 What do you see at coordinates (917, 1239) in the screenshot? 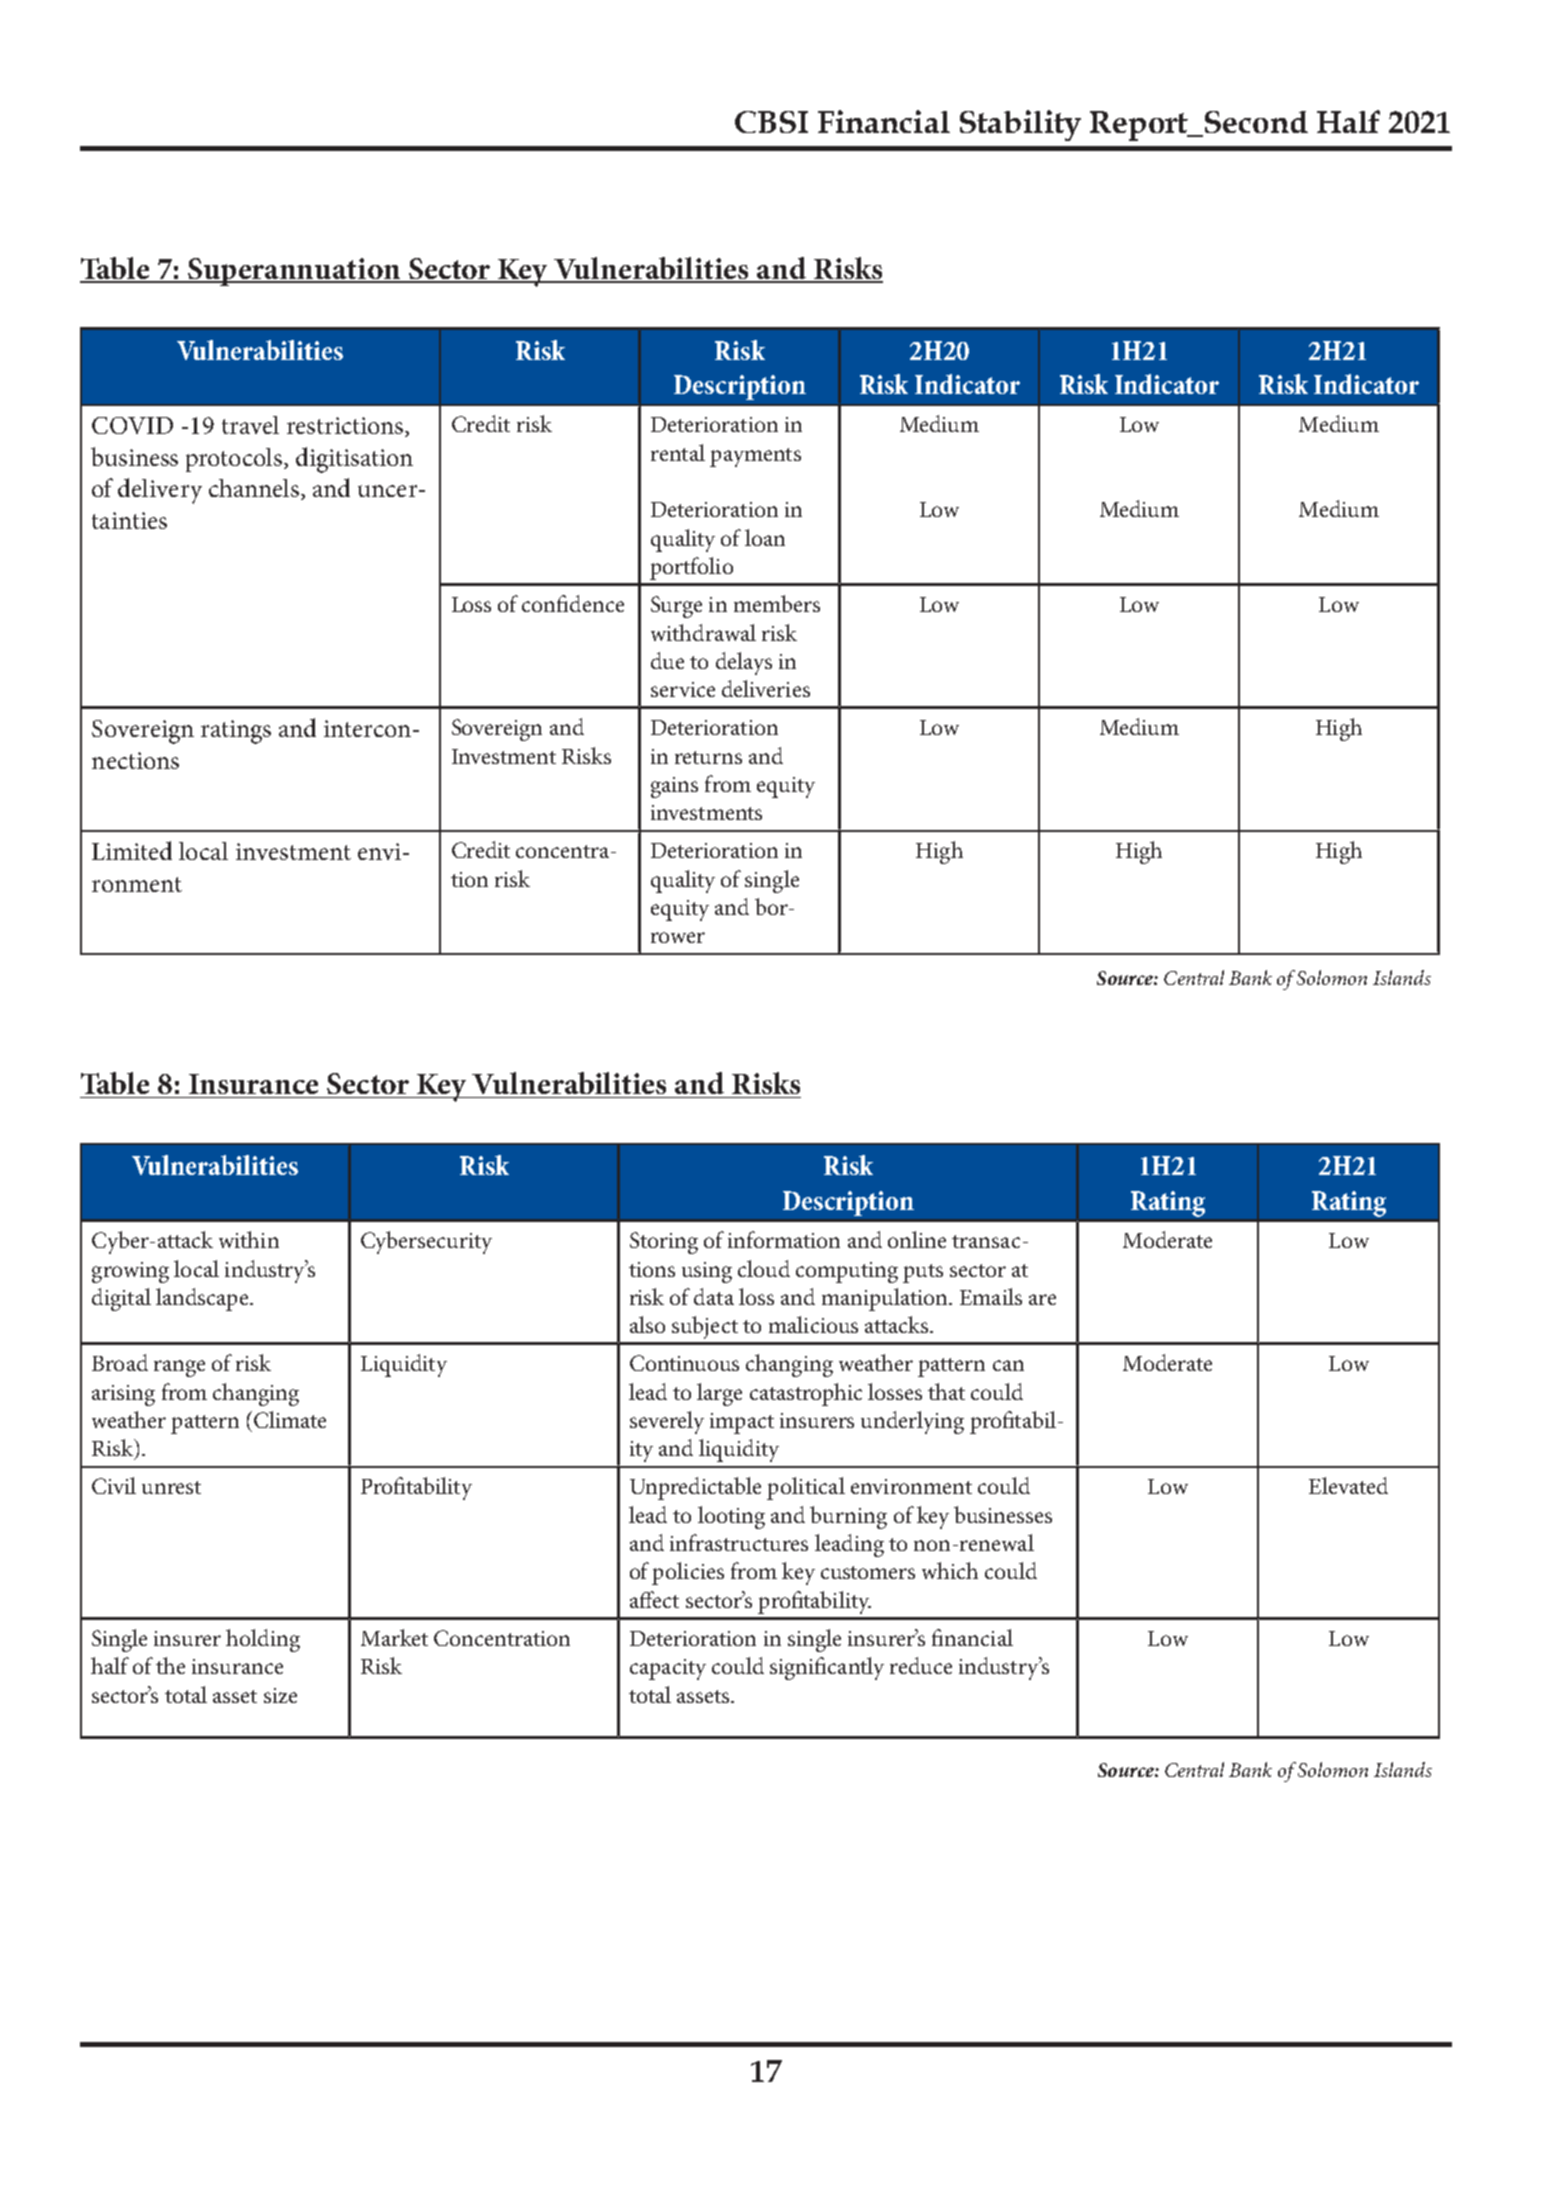
I see `online` at bounding box center [917, 1239].
